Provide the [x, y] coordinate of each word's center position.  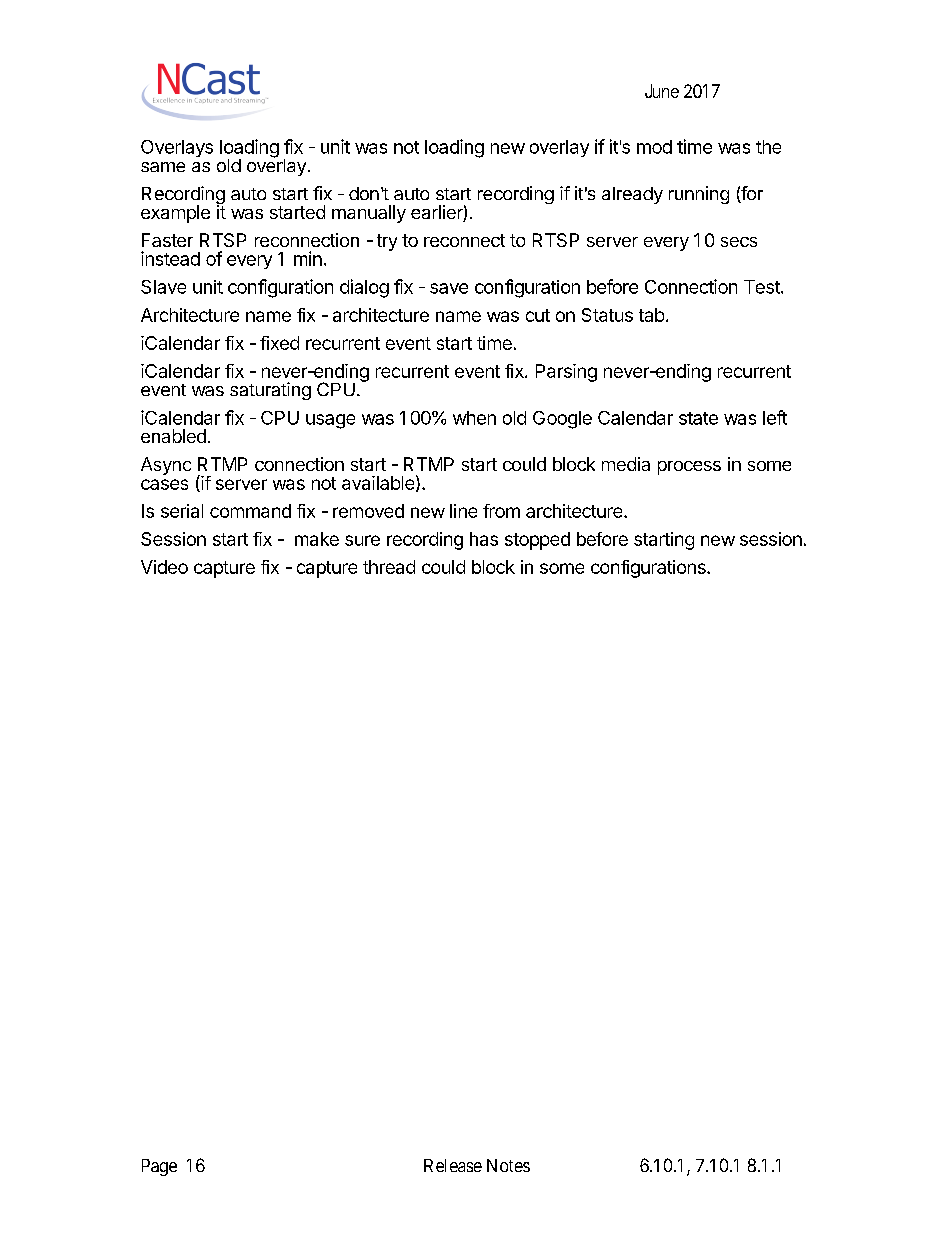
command [250, 511]
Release [453, 1165]
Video [164, 567]
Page [159, 1167]
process [689, 468]
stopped [537, 541]
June [662, 91]
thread [389, 567]
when [474, 418]
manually [369, 214]
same [163, 167]
